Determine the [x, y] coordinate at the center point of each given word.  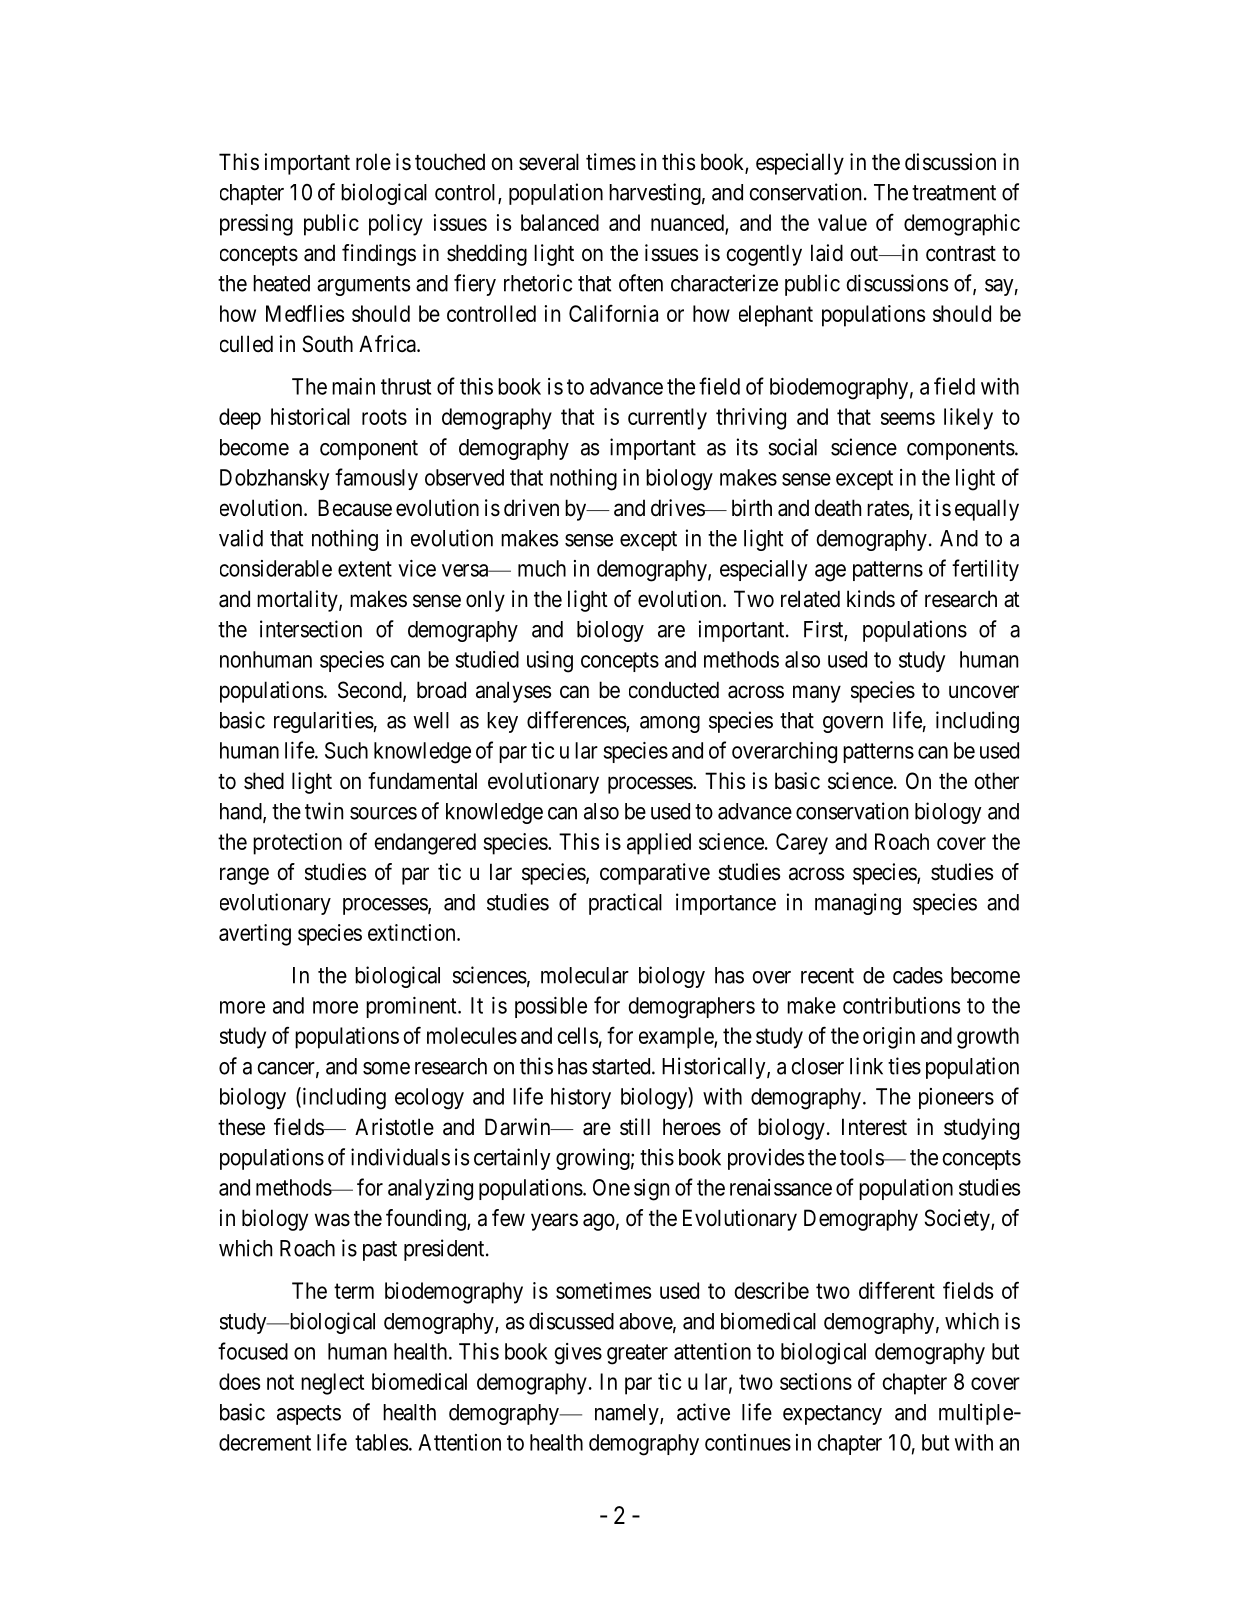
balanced [560, 222]
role [373, 162]
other [997, 781]
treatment [954, 193]
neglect [333, 1384]
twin [324, 811]
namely [628, 1414]
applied [659, 844]
